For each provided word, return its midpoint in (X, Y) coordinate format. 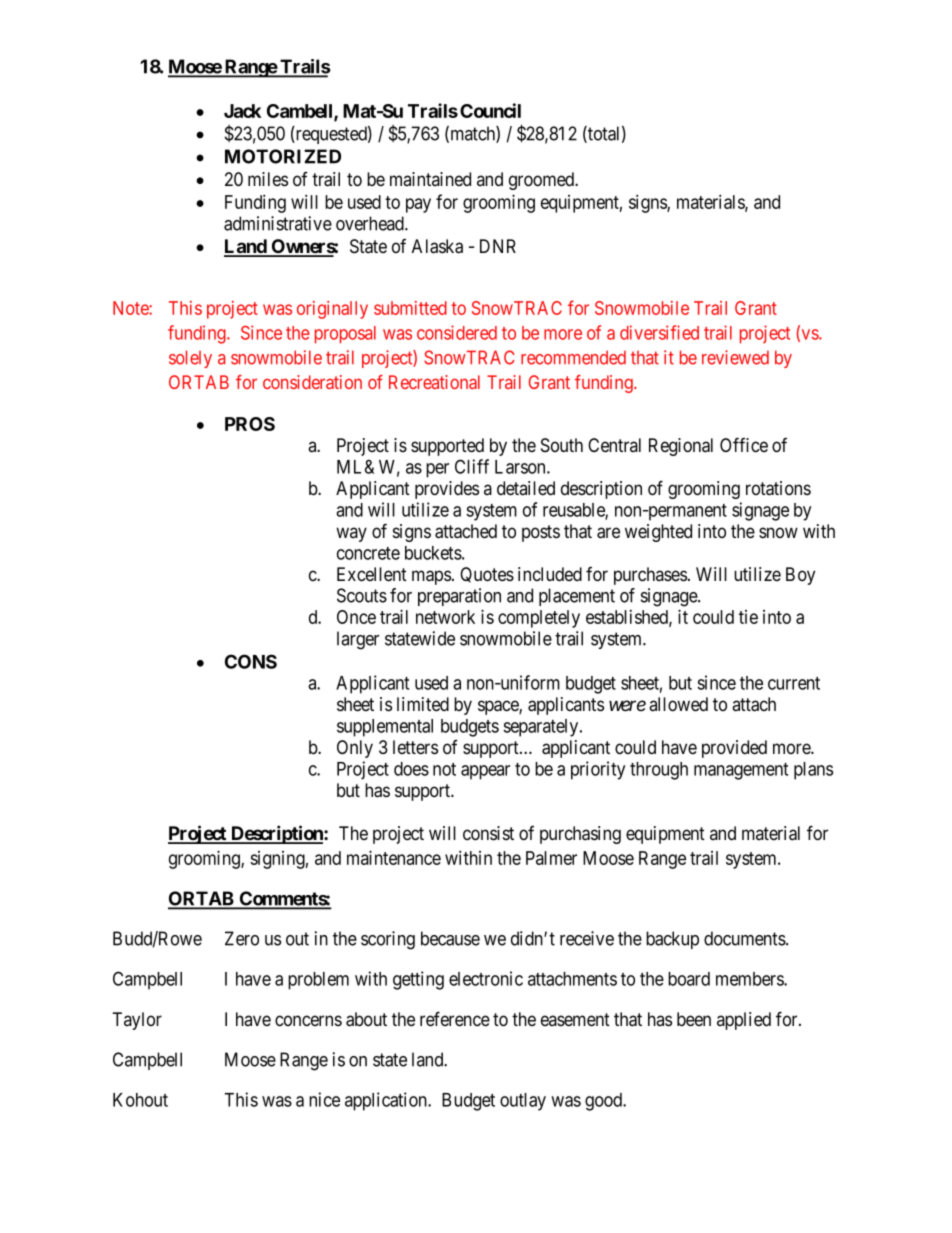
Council (490, 110)
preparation (459, 597)
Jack (242, 111)
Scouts (362, 595)
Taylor (137, 1021)
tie (748, 617)
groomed (543, 181)
